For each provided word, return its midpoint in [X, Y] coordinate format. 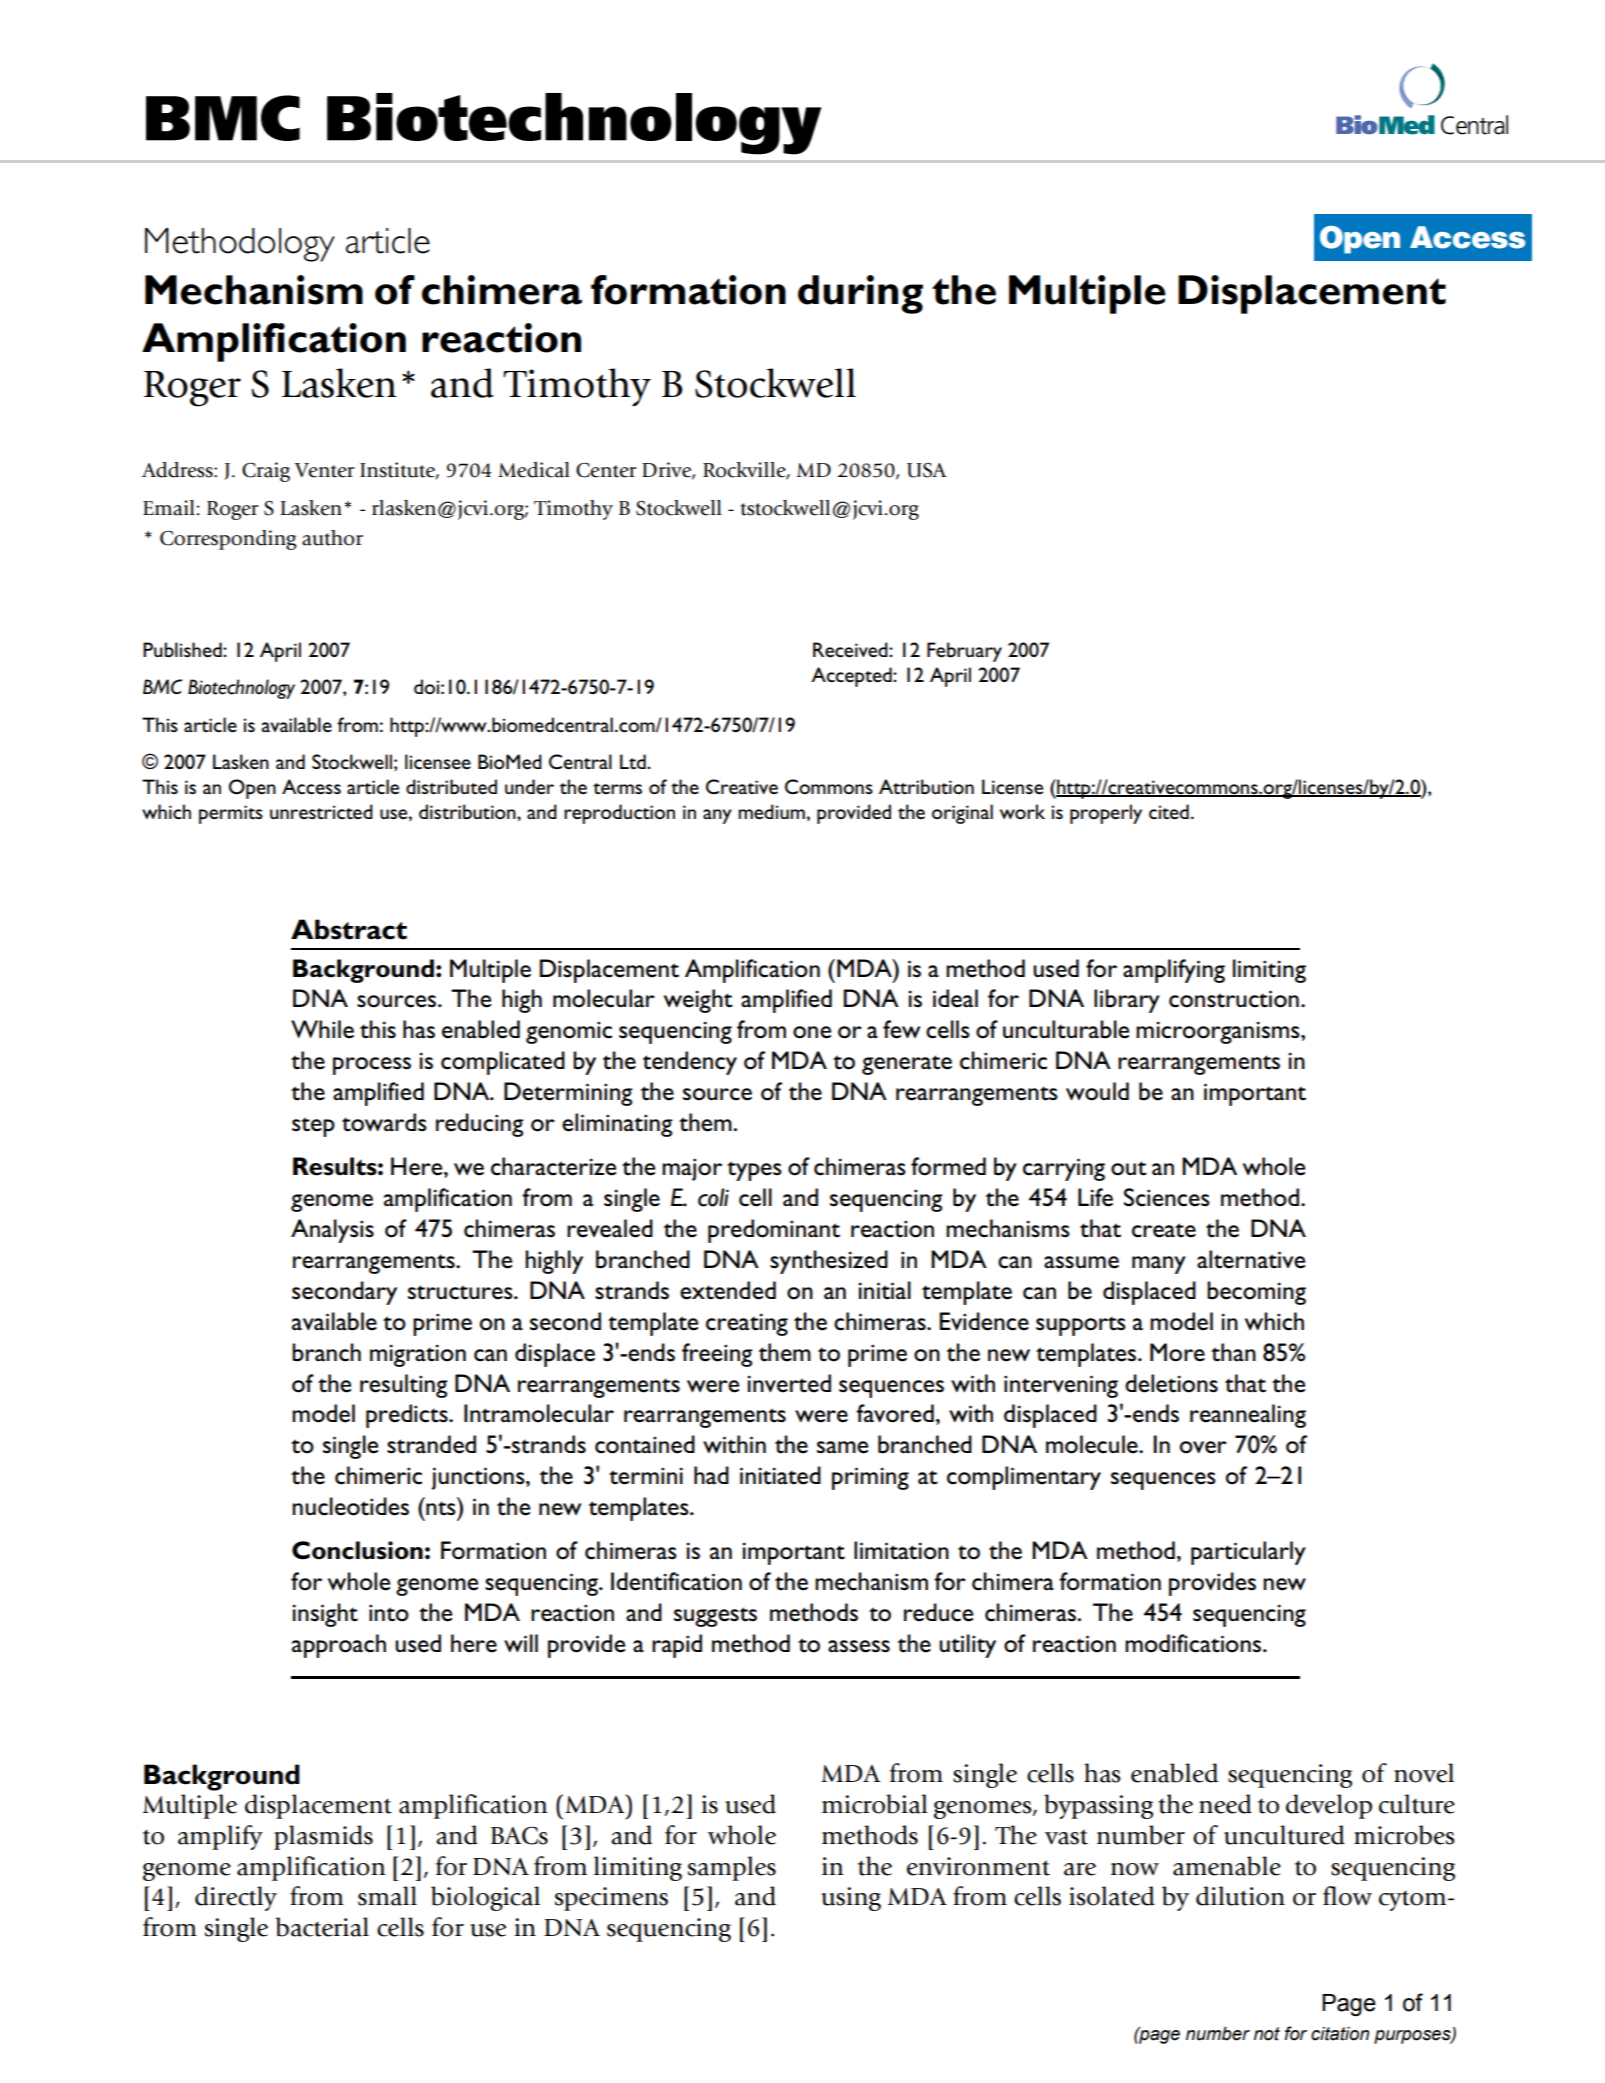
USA [926, 470]
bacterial [322, 1927]
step [313, 1127]
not [1267, 2034]
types [754, 1171]
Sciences [1167, 1197]
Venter [325, 470]
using [851, 1899]
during [860, 294]
